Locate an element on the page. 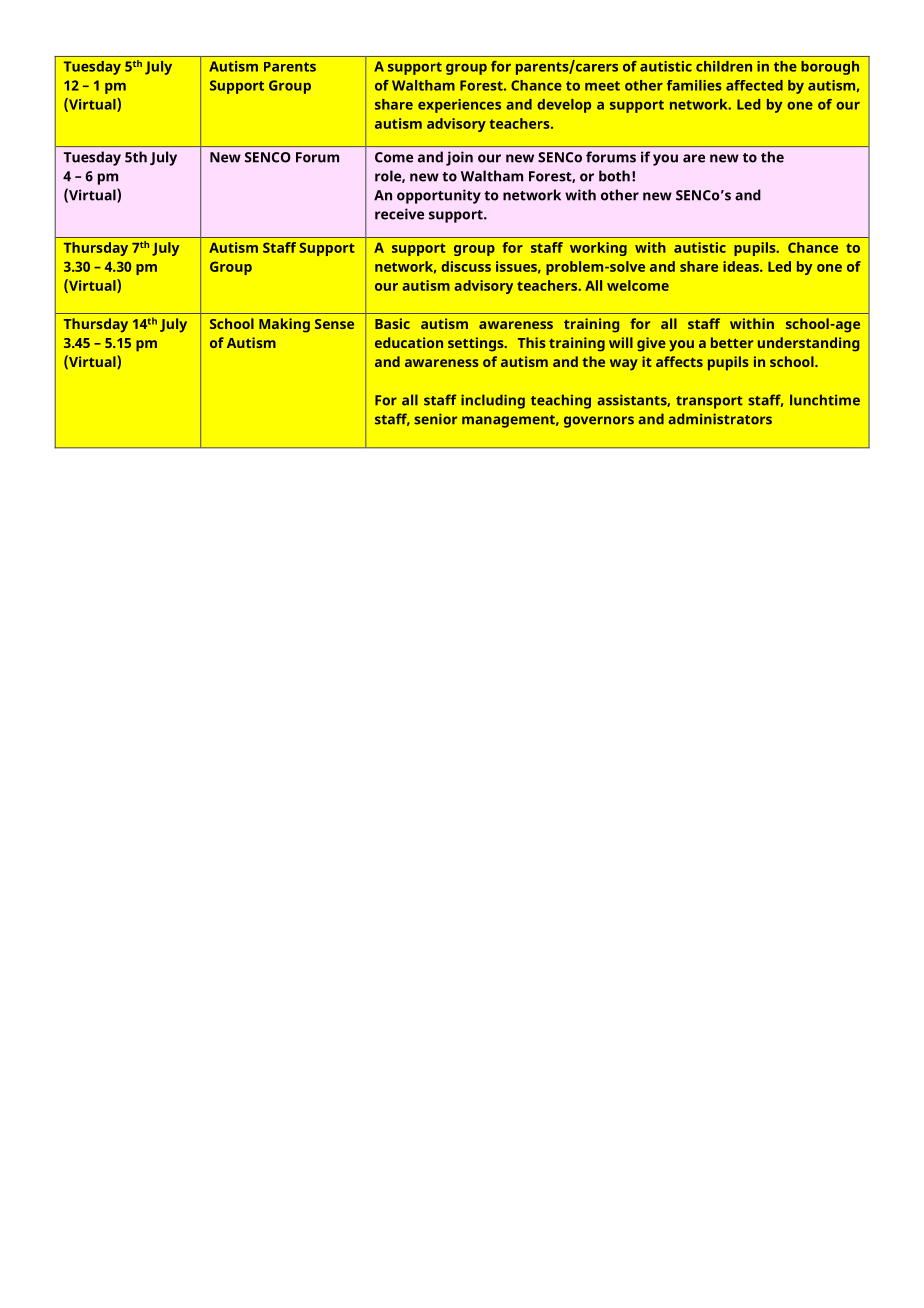 The height and width of the page is (1308, 924). meet is located at coordinates (602, 86).
